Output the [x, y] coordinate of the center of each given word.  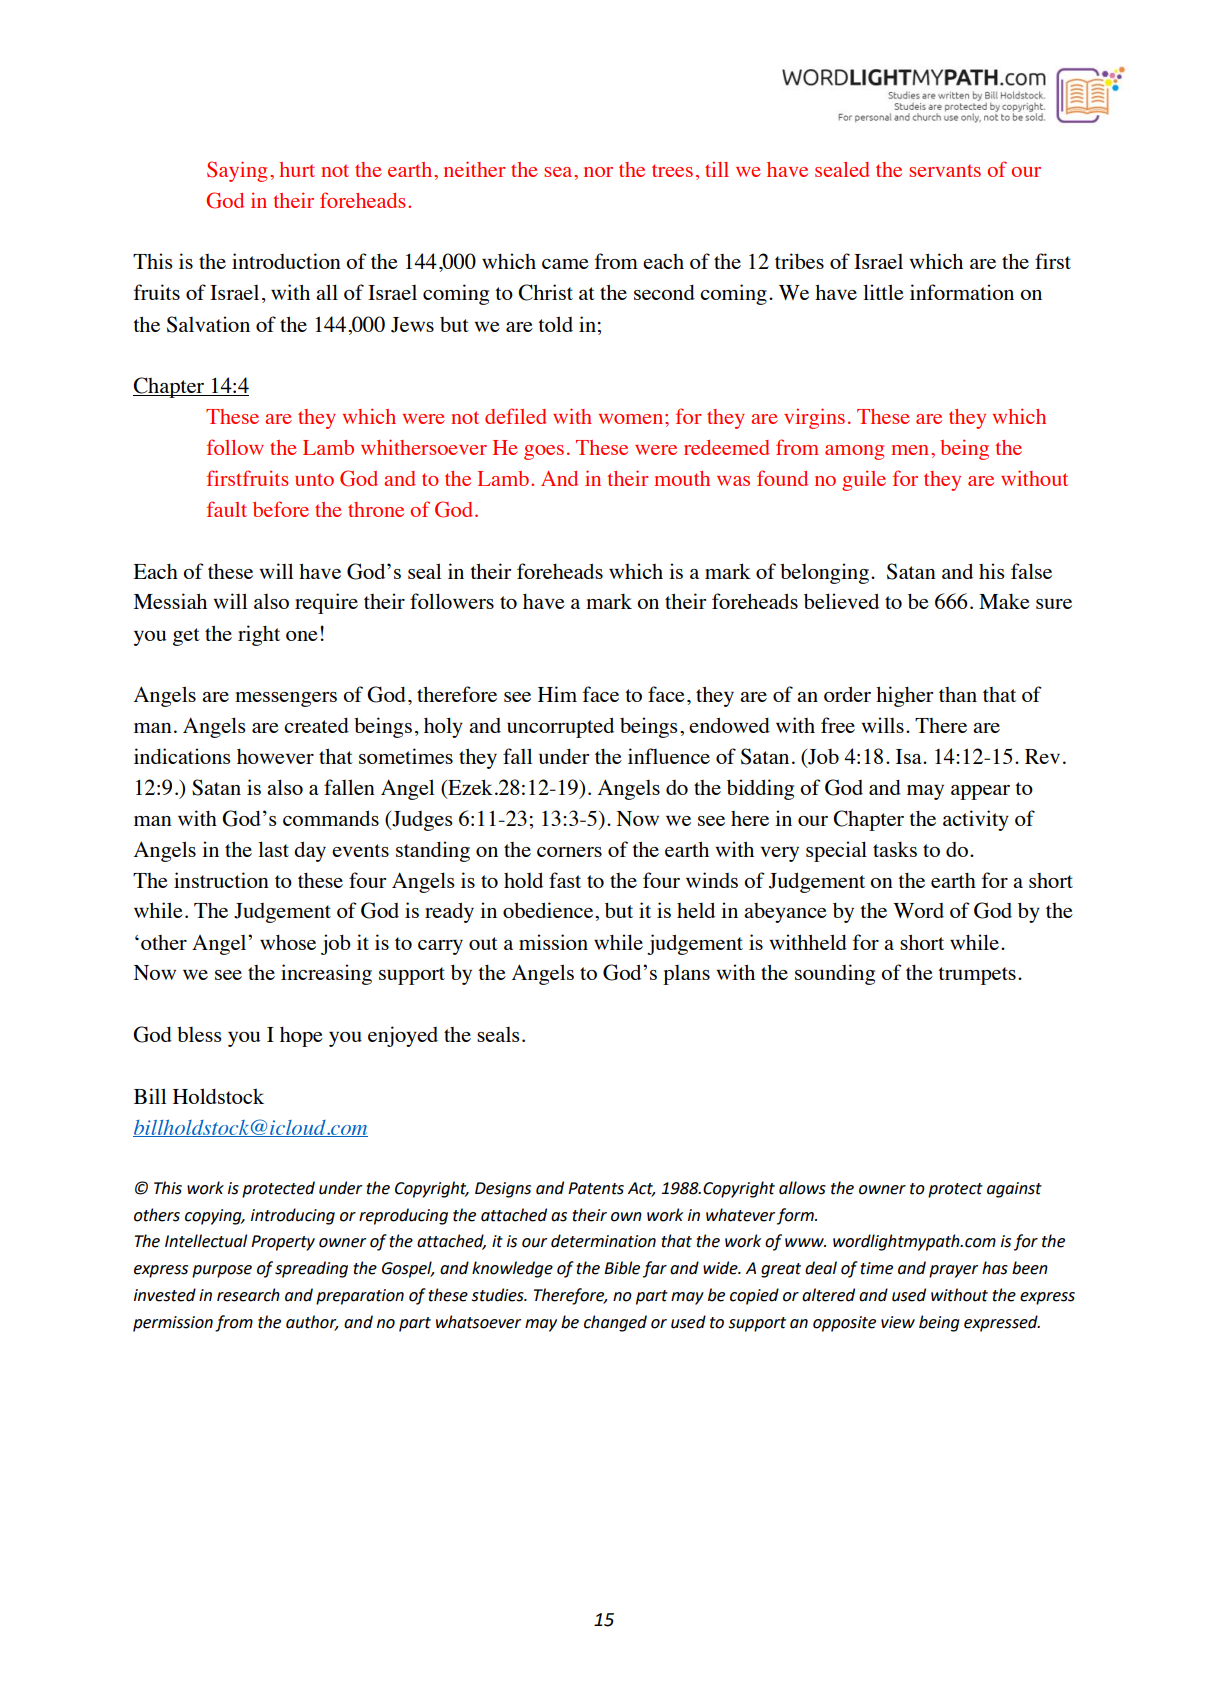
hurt [297, 169]
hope [301, 1037]
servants [945, 170]
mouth [682, 478]
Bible [622, 1268]
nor [598, 172]
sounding [835, 974]
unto [314, 479]
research [248, 1295]
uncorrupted [560, 727]
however [275, 756]
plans [686, 975]
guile [864, 480]
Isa [910, 756]
